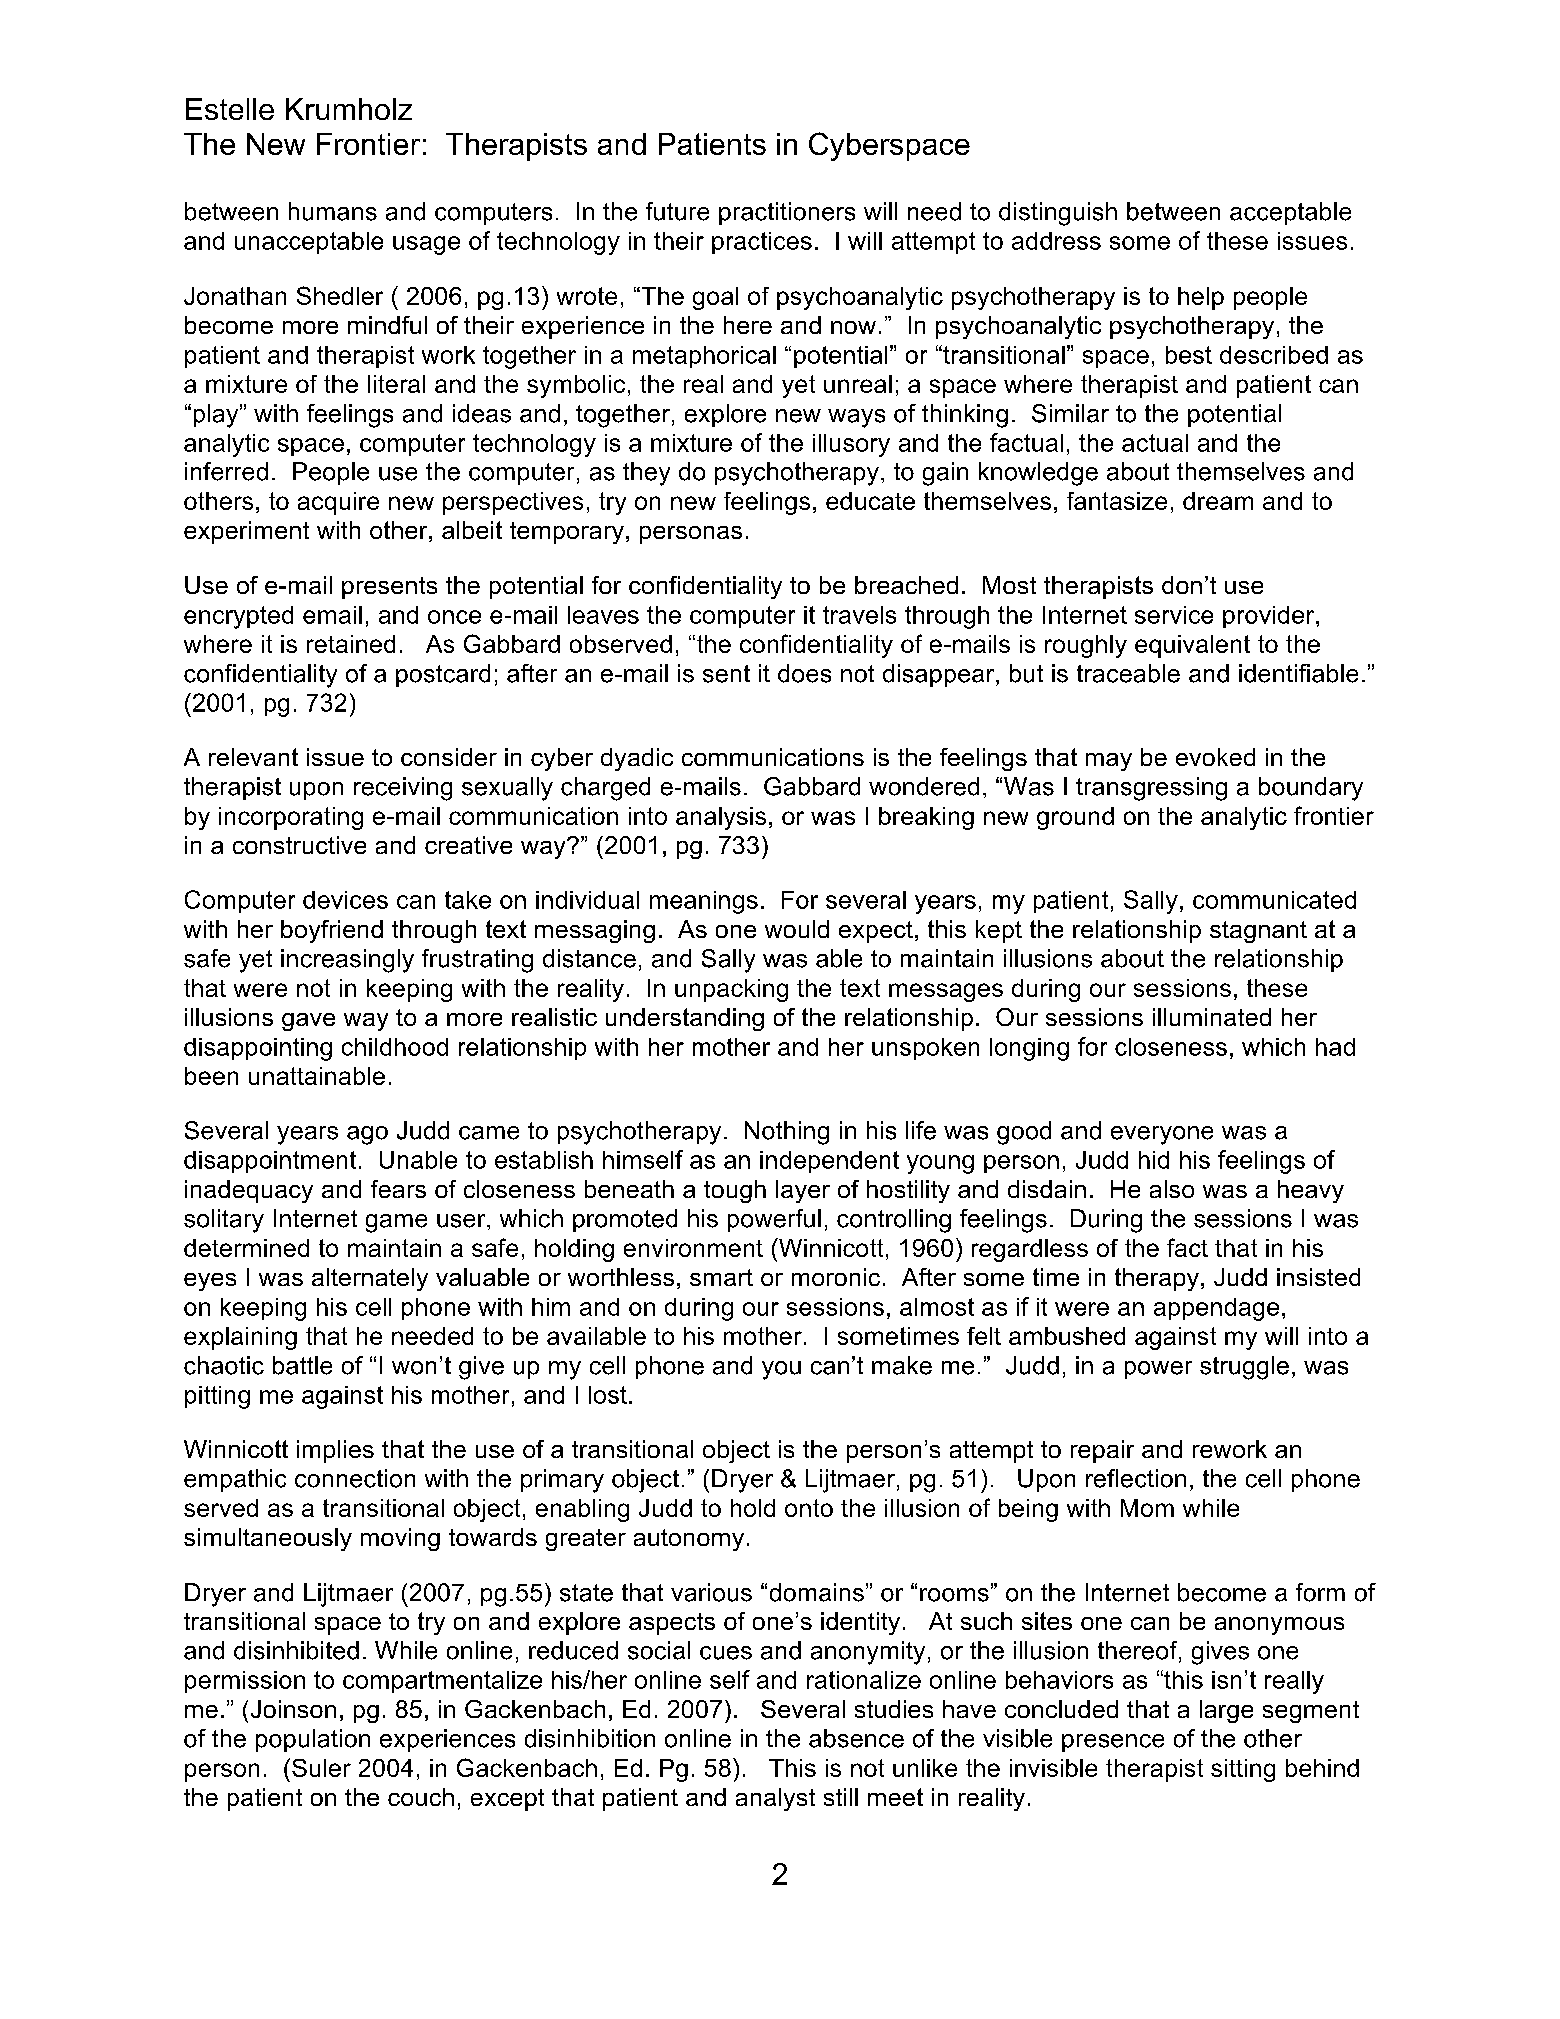 This screenshot has width=1560, height=2019. Describe the element at coordinates (851, 445) in the screenshot. I see `illusory` at that location.
